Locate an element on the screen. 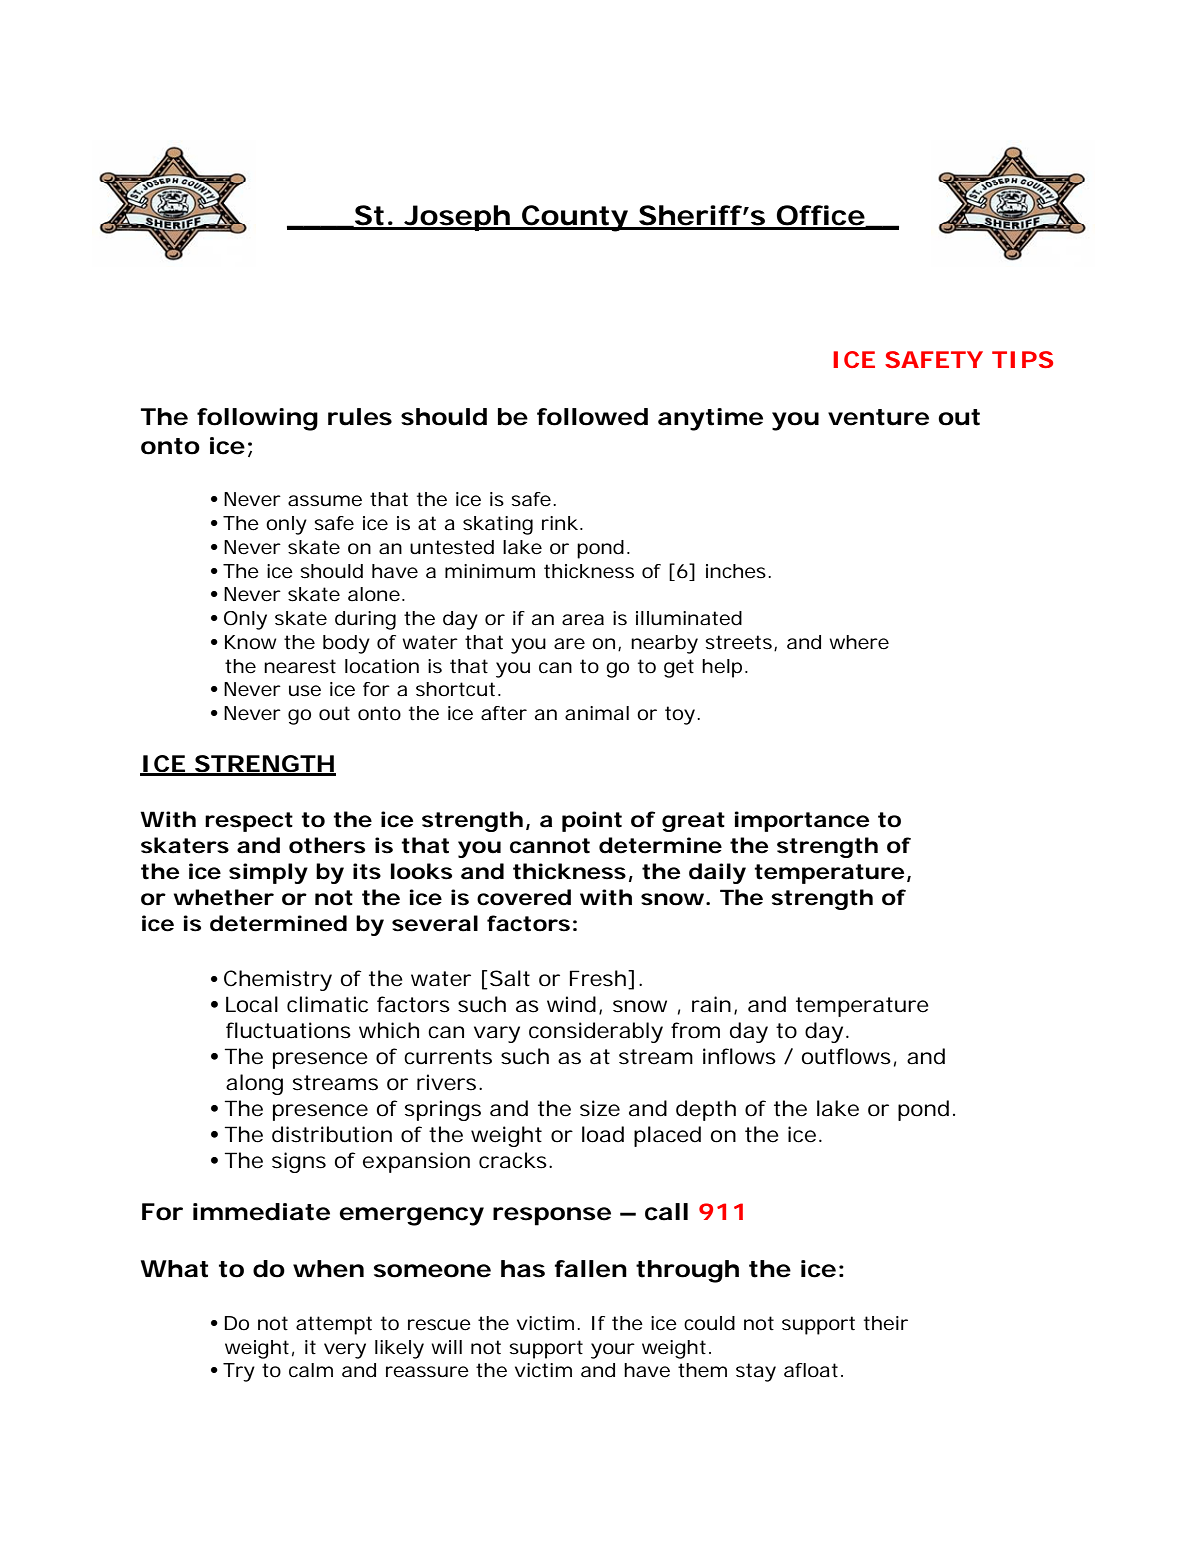  inches is located at coordinates (736, 571).
